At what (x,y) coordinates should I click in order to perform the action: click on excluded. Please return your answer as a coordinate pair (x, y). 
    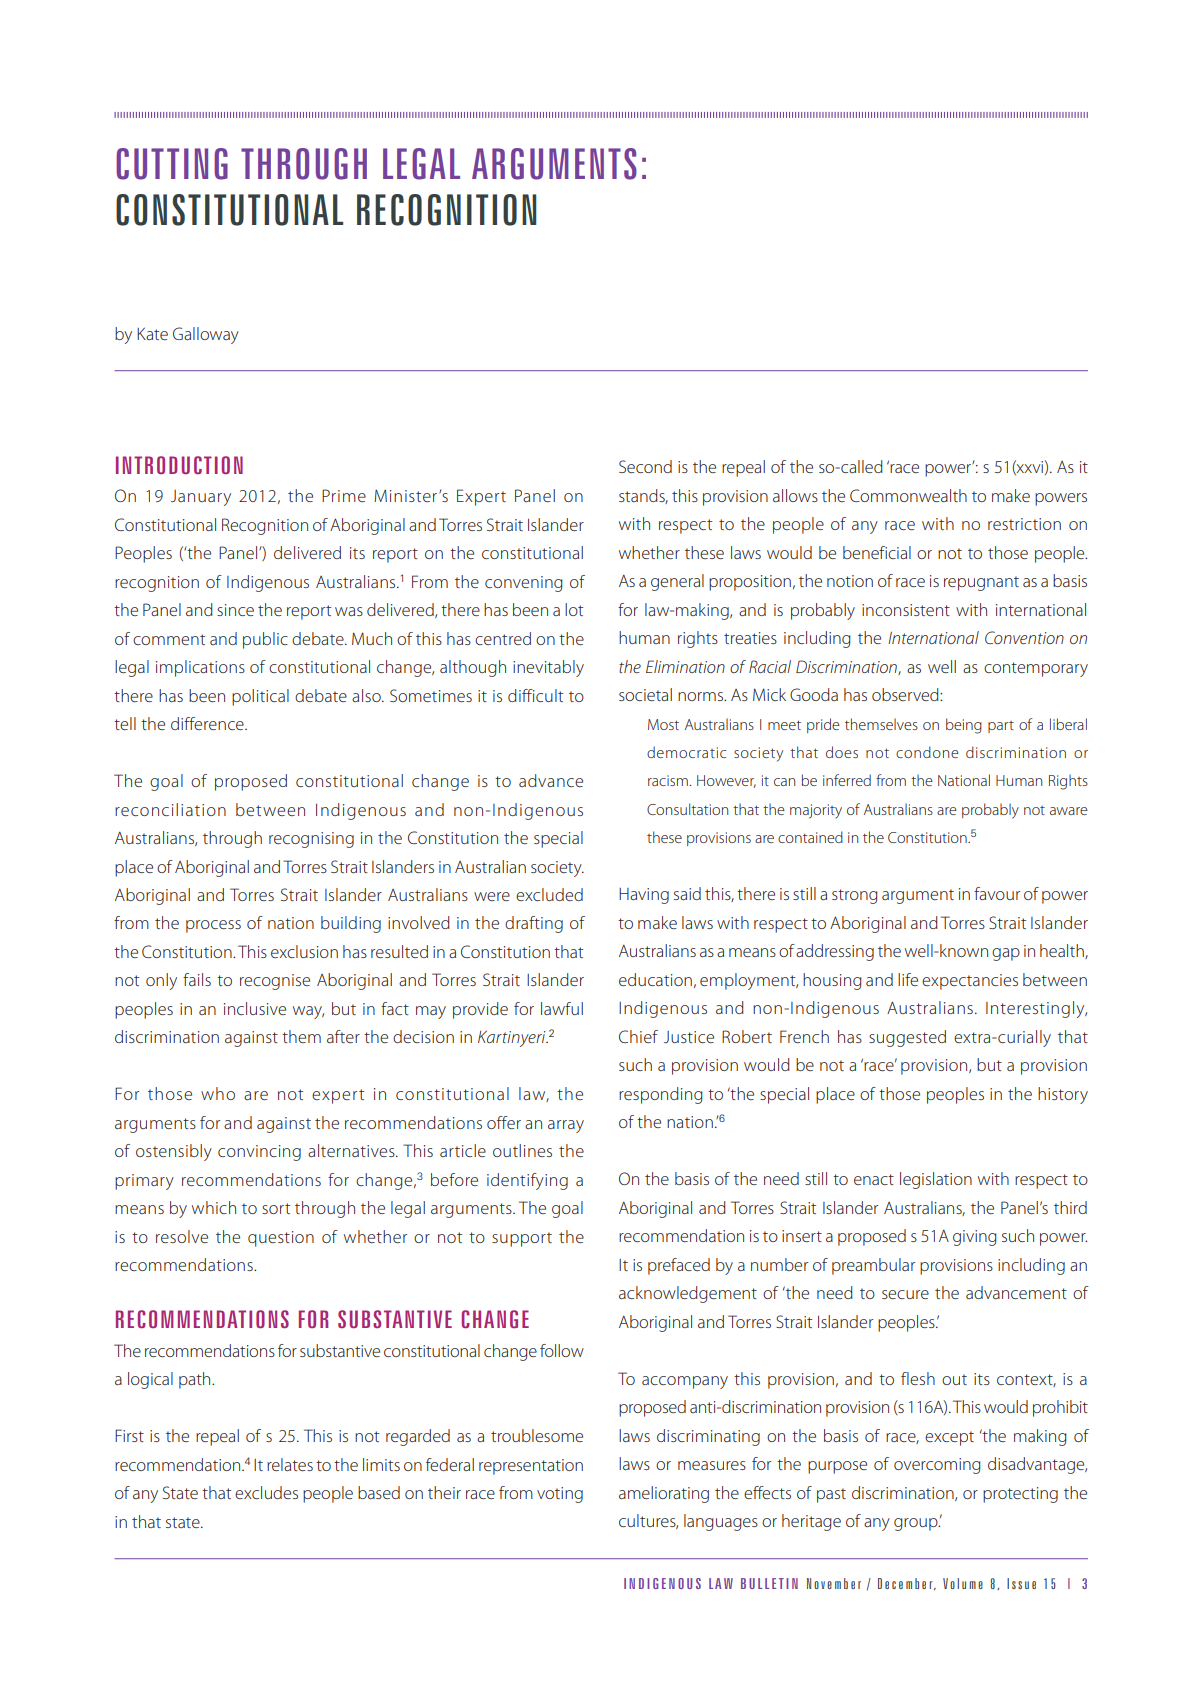
    Looking at the image, I should click on (549, 894).
